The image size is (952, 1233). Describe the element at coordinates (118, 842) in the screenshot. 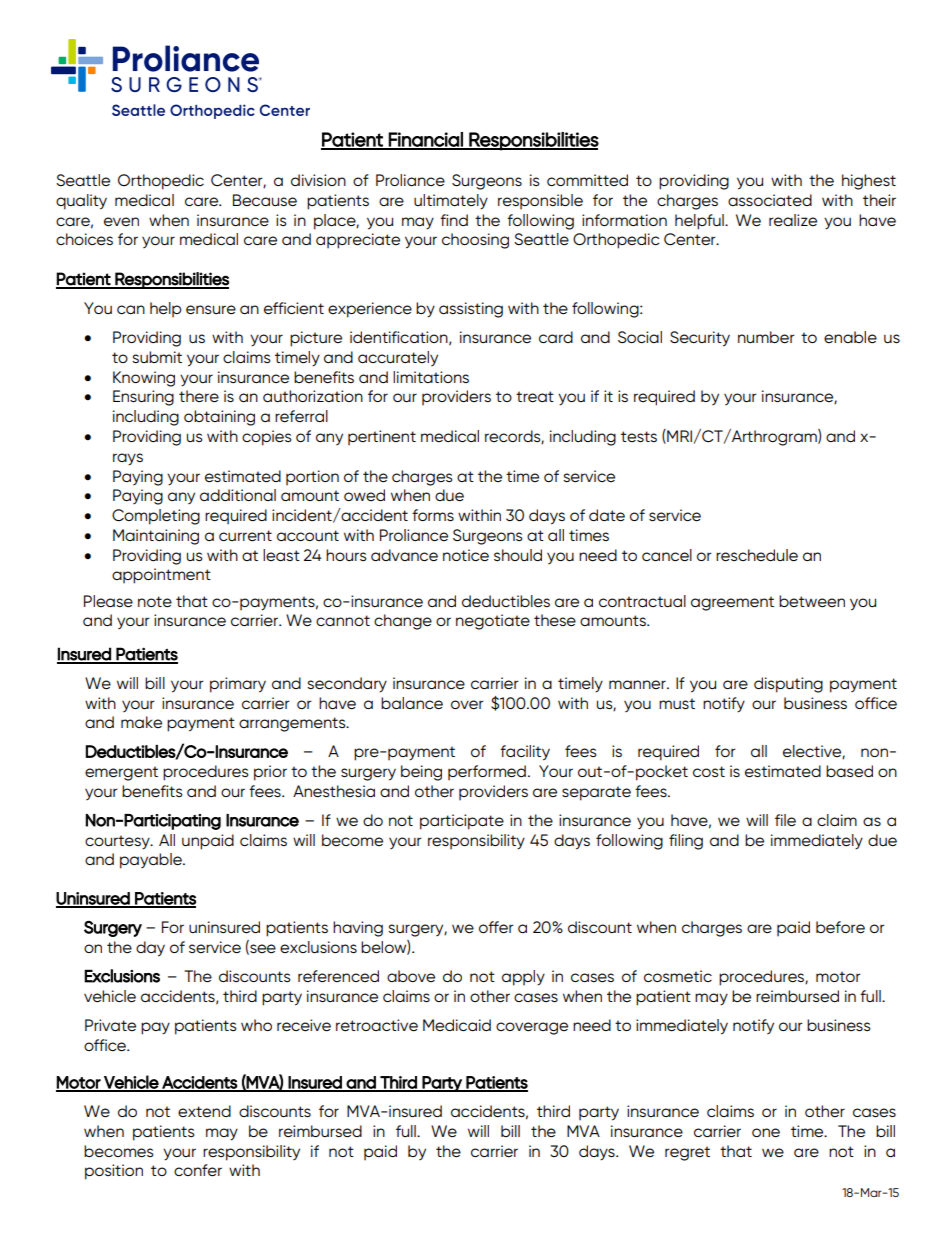

I see `courtesy` at that location.
